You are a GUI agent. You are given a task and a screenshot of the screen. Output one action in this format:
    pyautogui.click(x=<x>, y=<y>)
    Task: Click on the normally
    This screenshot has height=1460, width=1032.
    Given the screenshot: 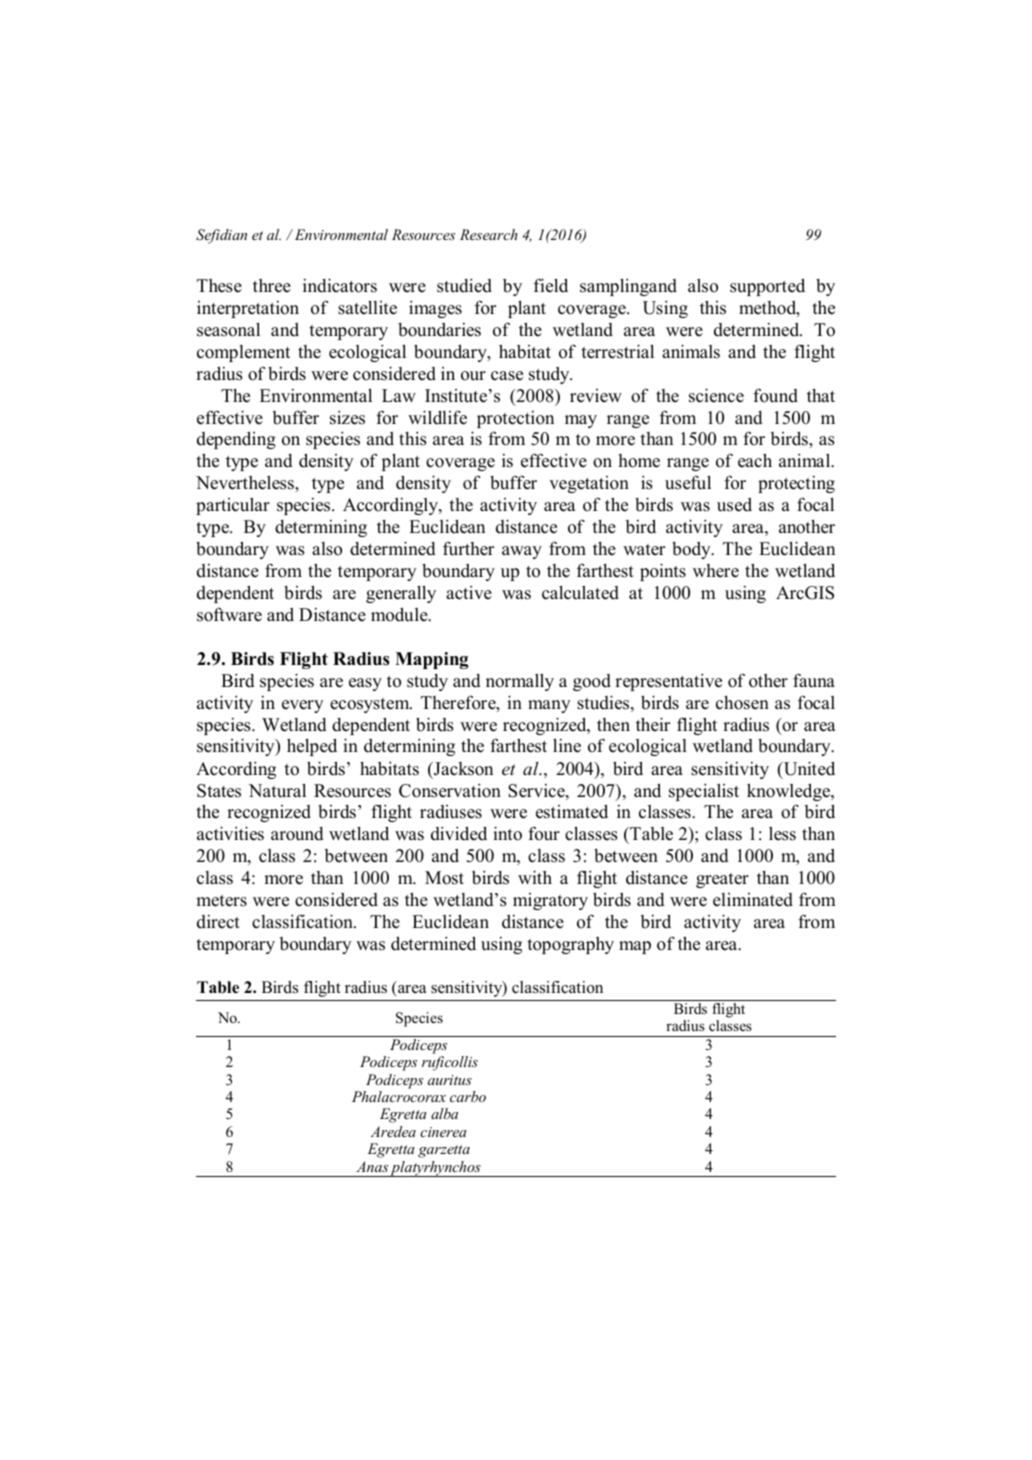 What is the action you would take?
    pyautogui.click(x=520, y=682)
